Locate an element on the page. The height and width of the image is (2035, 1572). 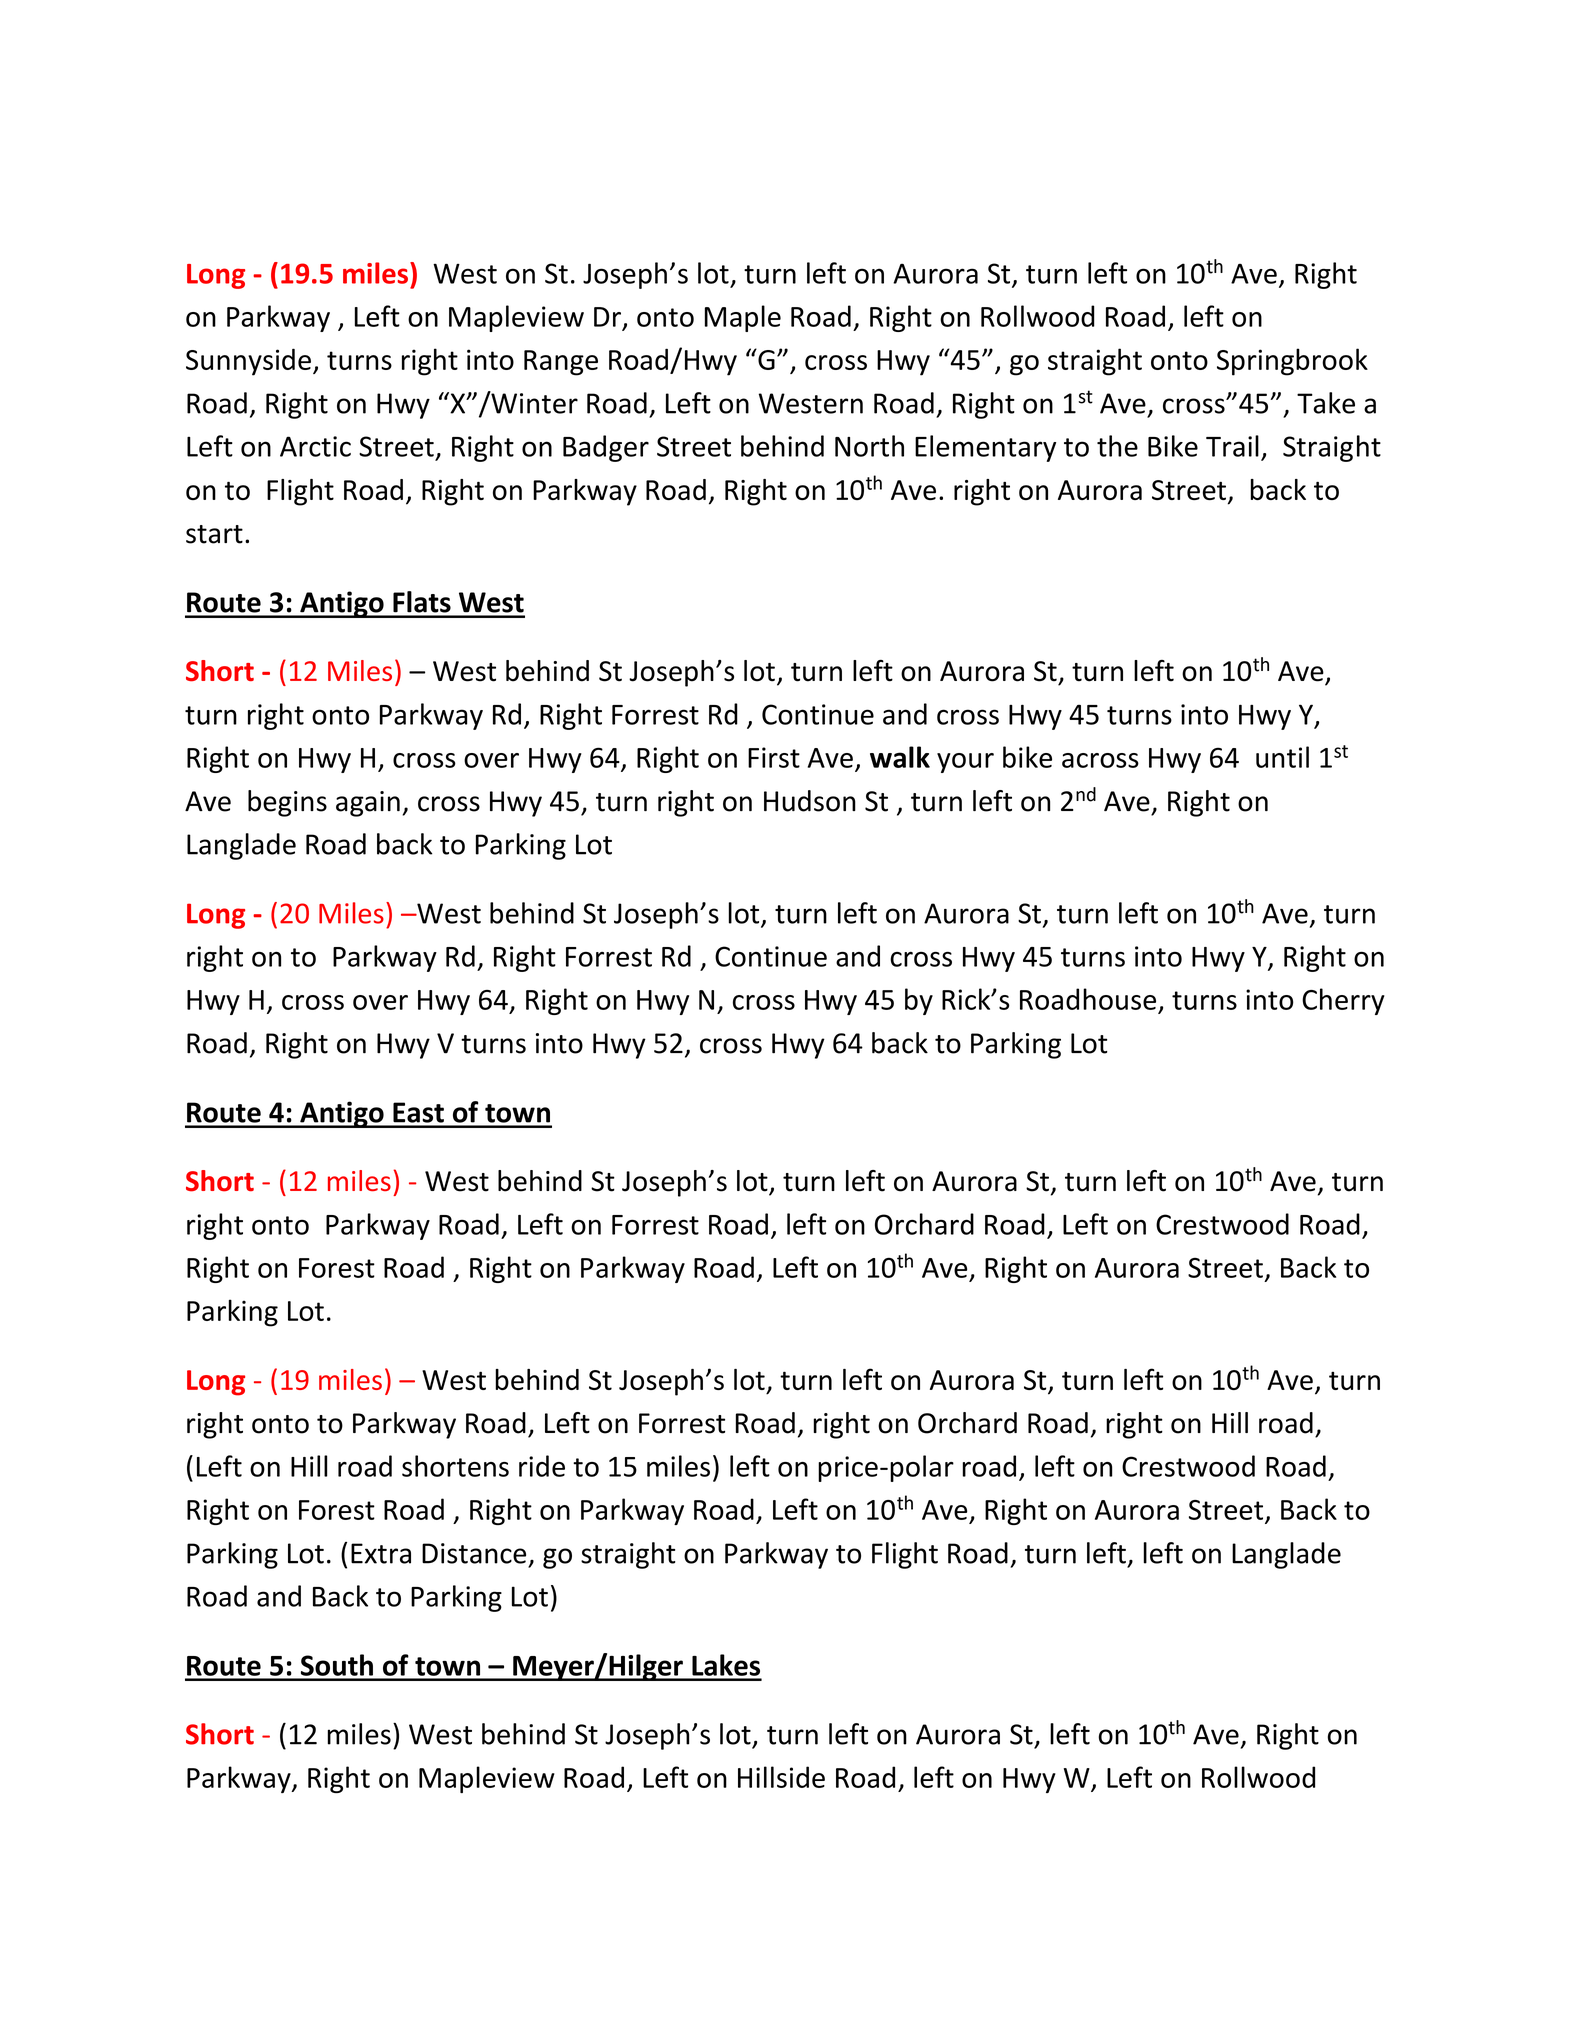
Arctic is located at coordinates (315, 446).
